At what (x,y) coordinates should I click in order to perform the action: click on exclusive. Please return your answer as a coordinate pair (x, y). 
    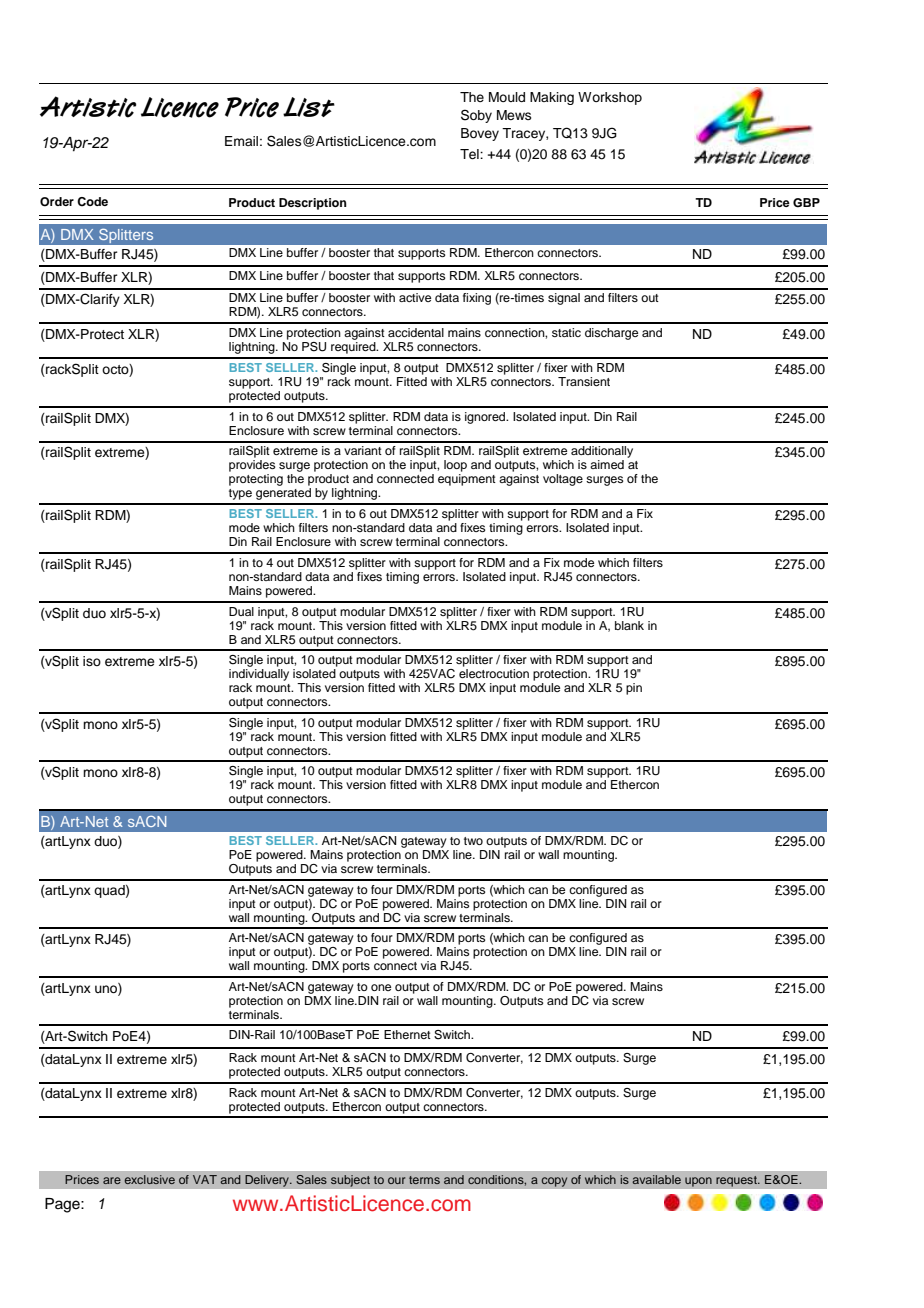
    Looking at the image, I should click on (150, 1179).
